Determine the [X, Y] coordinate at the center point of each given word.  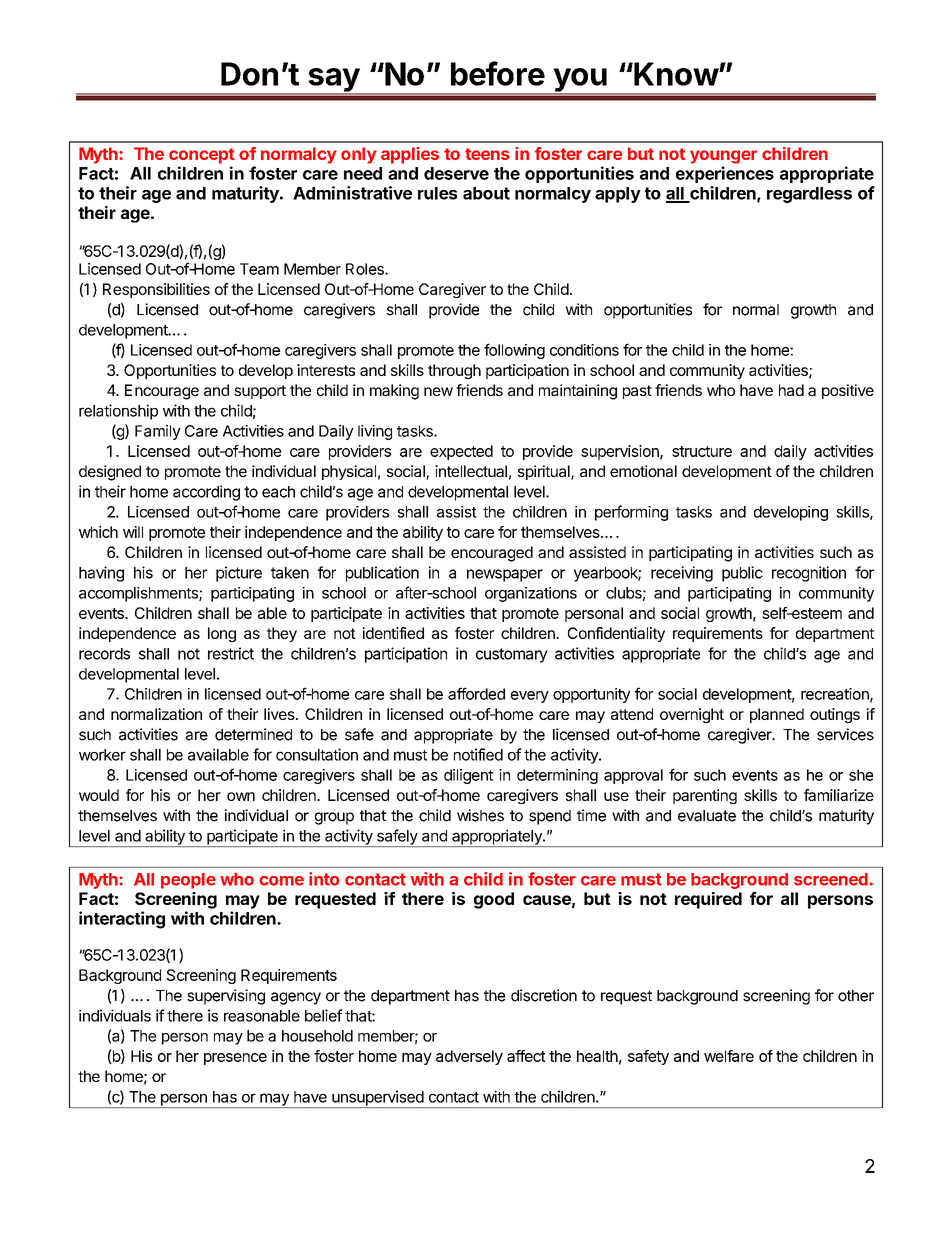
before [498, 73]
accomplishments [139, 594]
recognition [809, 574]
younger [723, 157]
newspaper [505, 575]
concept [202, 156]
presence [235, 1059]
